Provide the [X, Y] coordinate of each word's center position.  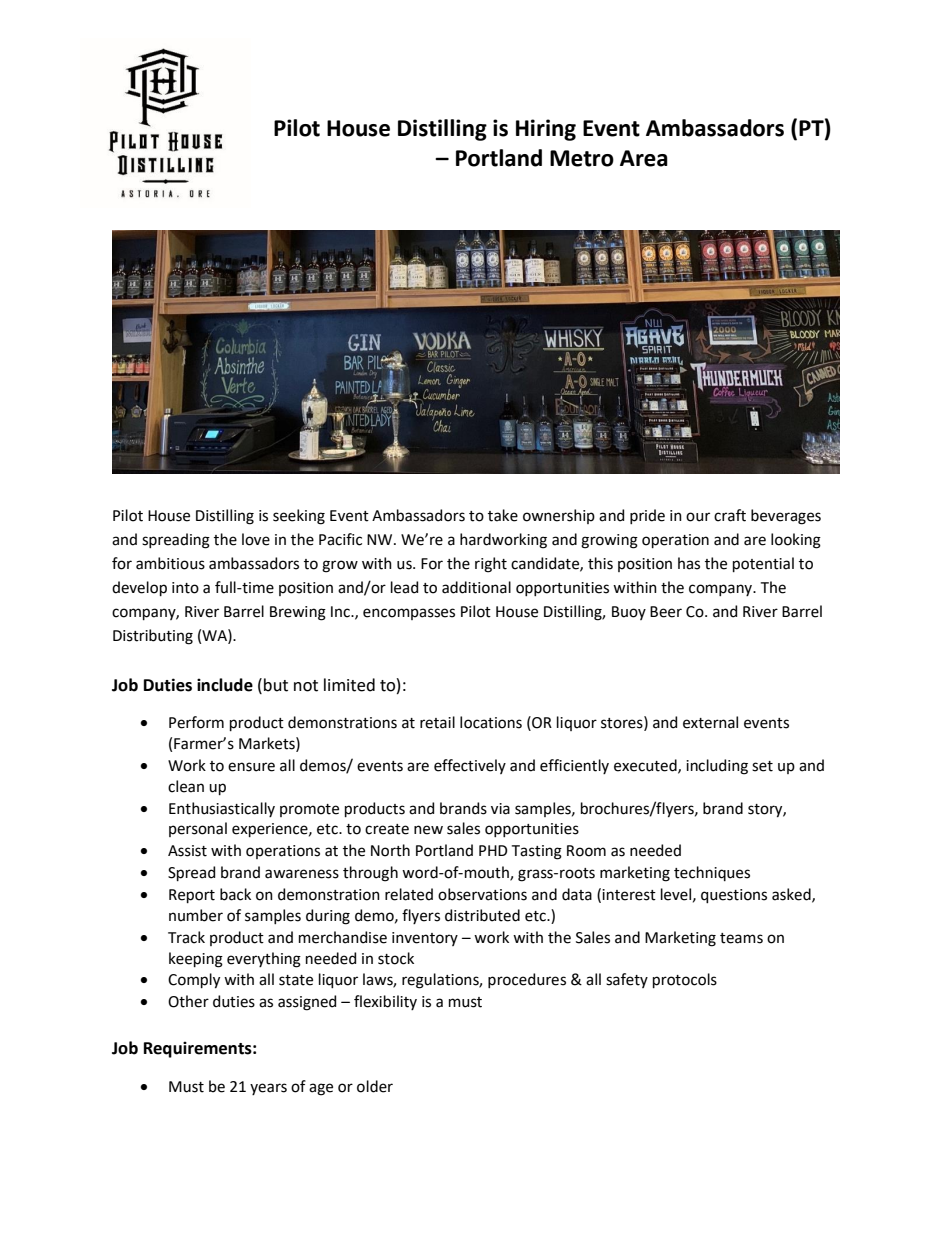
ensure [251, 767]
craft [730, 515]
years [268, 1089]
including [717, 767]
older [375, 1086]
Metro [582, 158]
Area [644, 158]
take [503, 515]
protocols [685, 980]
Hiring [546, 130]
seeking [299, 517]
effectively [470, 766]
